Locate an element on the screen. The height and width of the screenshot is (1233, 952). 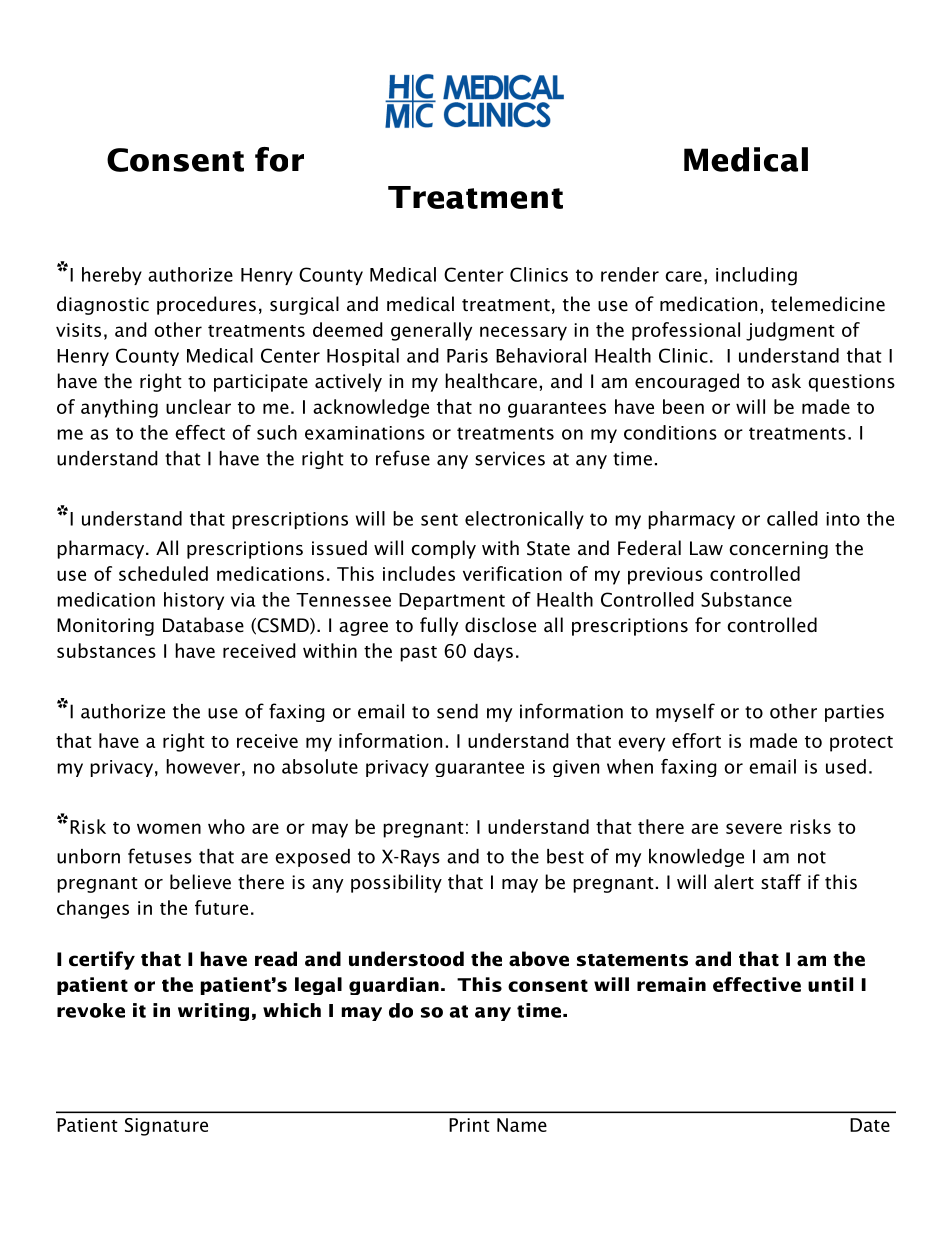
including is located at coordinates (756, 276).
